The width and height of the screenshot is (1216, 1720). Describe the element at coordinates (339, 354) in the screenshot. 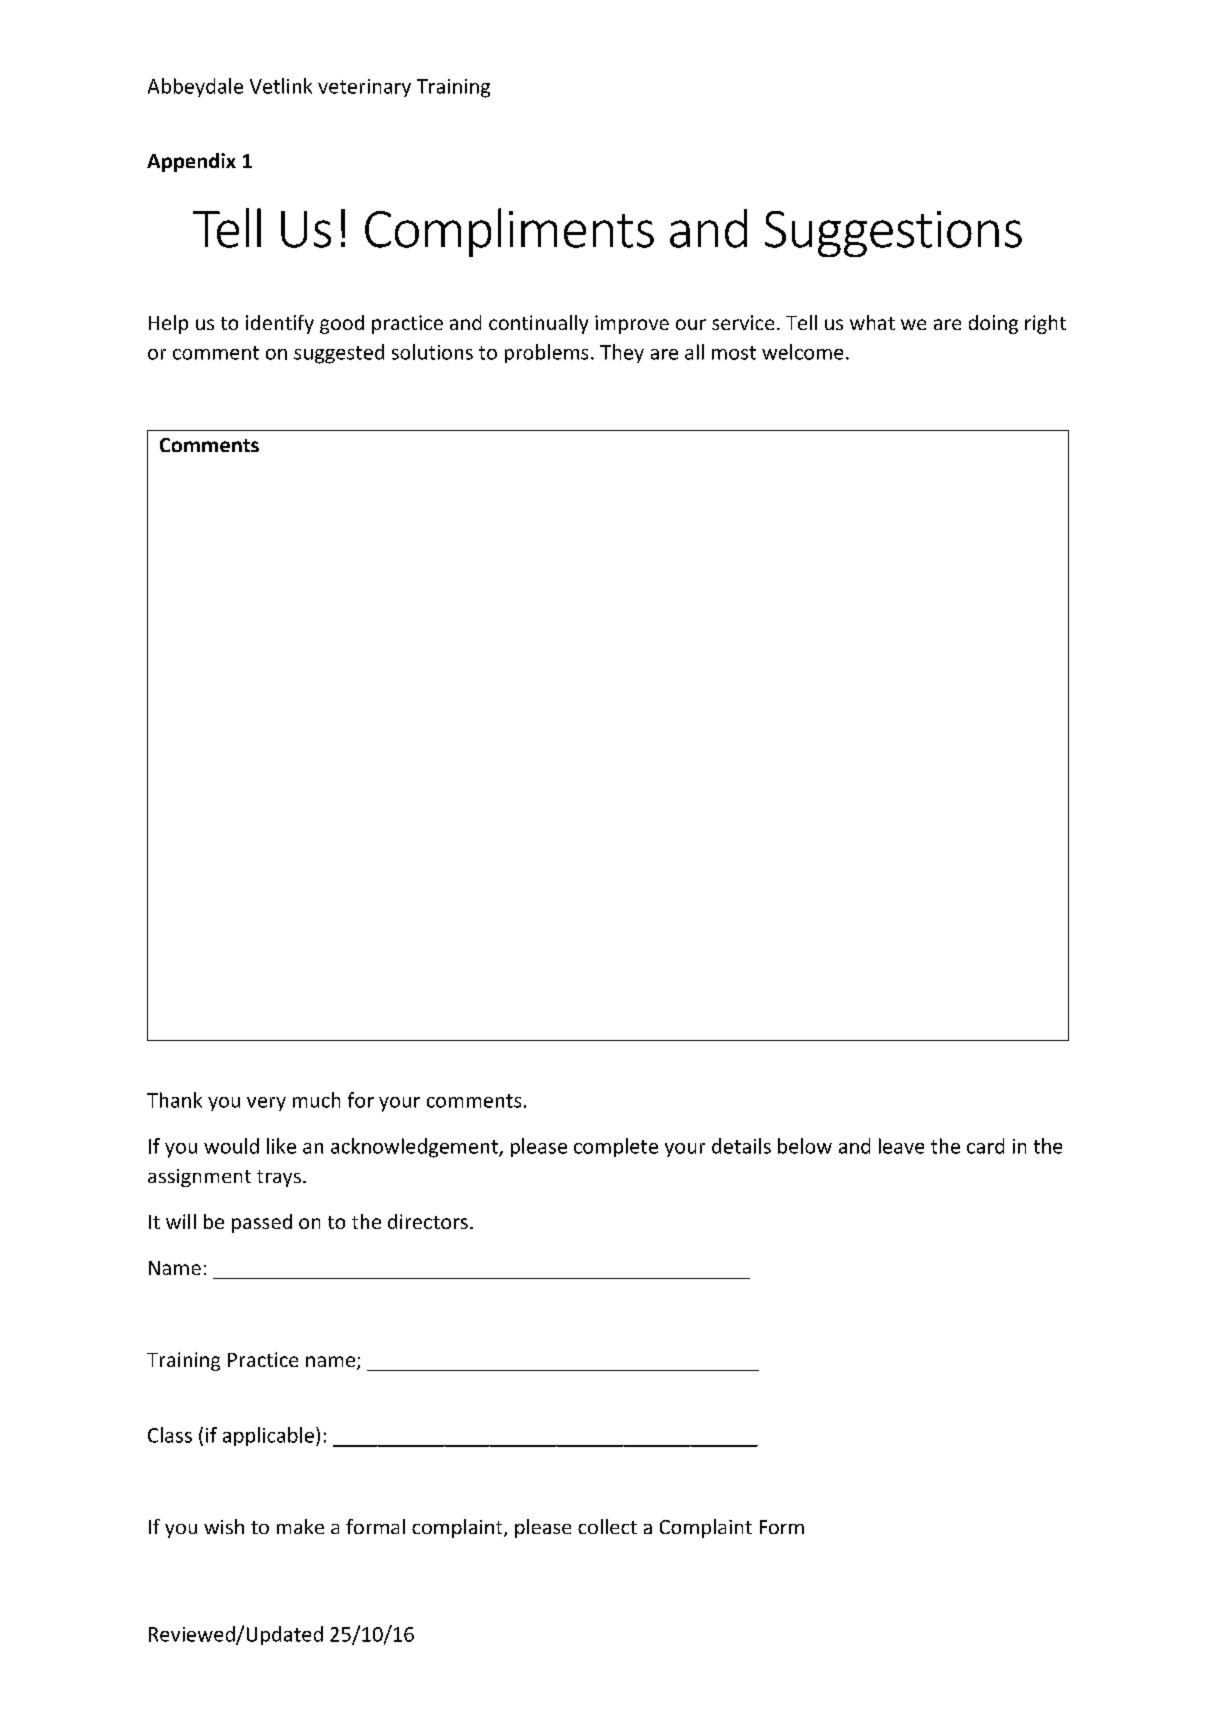

I see `suggested` at that location.
